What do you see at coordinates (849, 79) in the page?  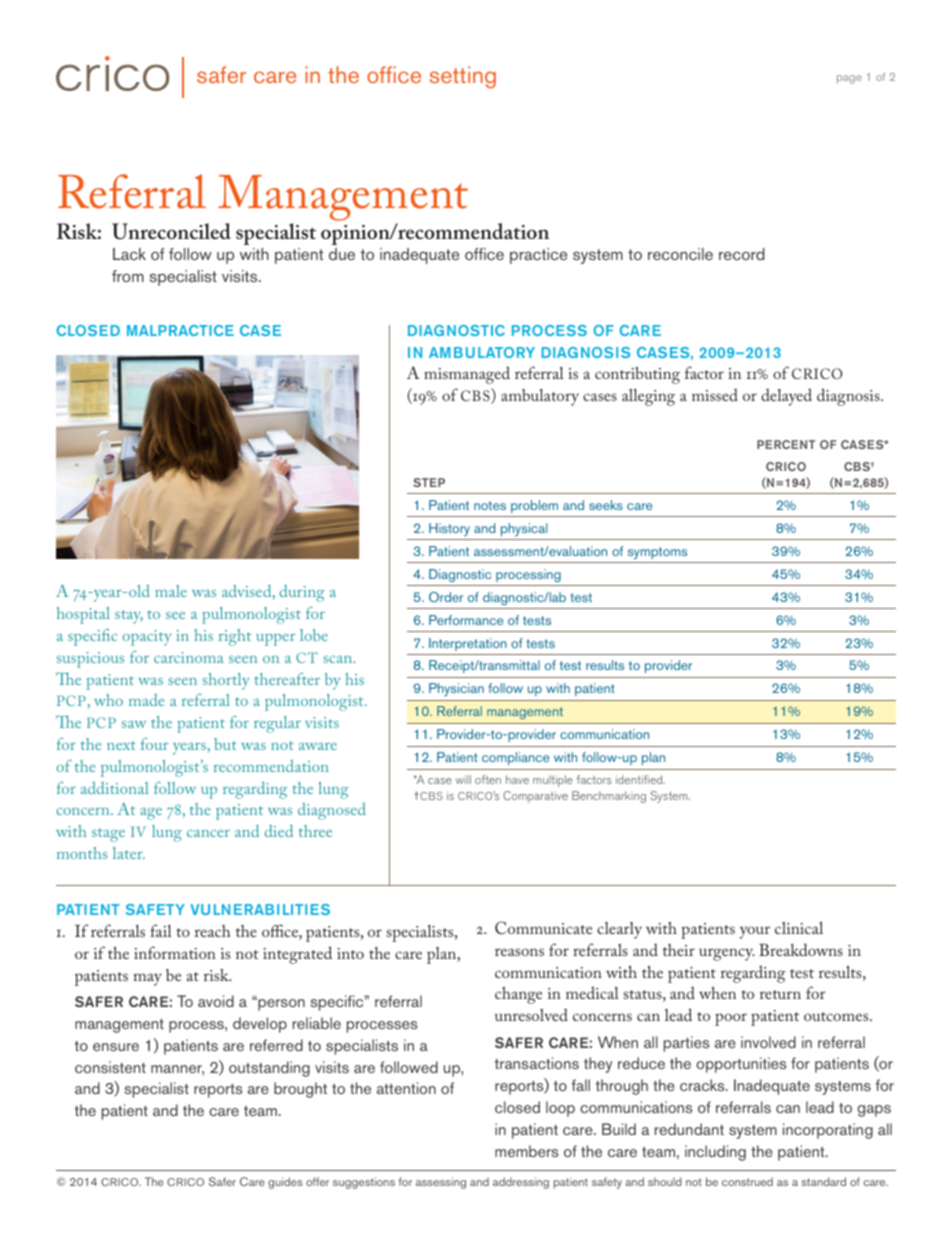 I see `page` at bounding box center [849, 79].
